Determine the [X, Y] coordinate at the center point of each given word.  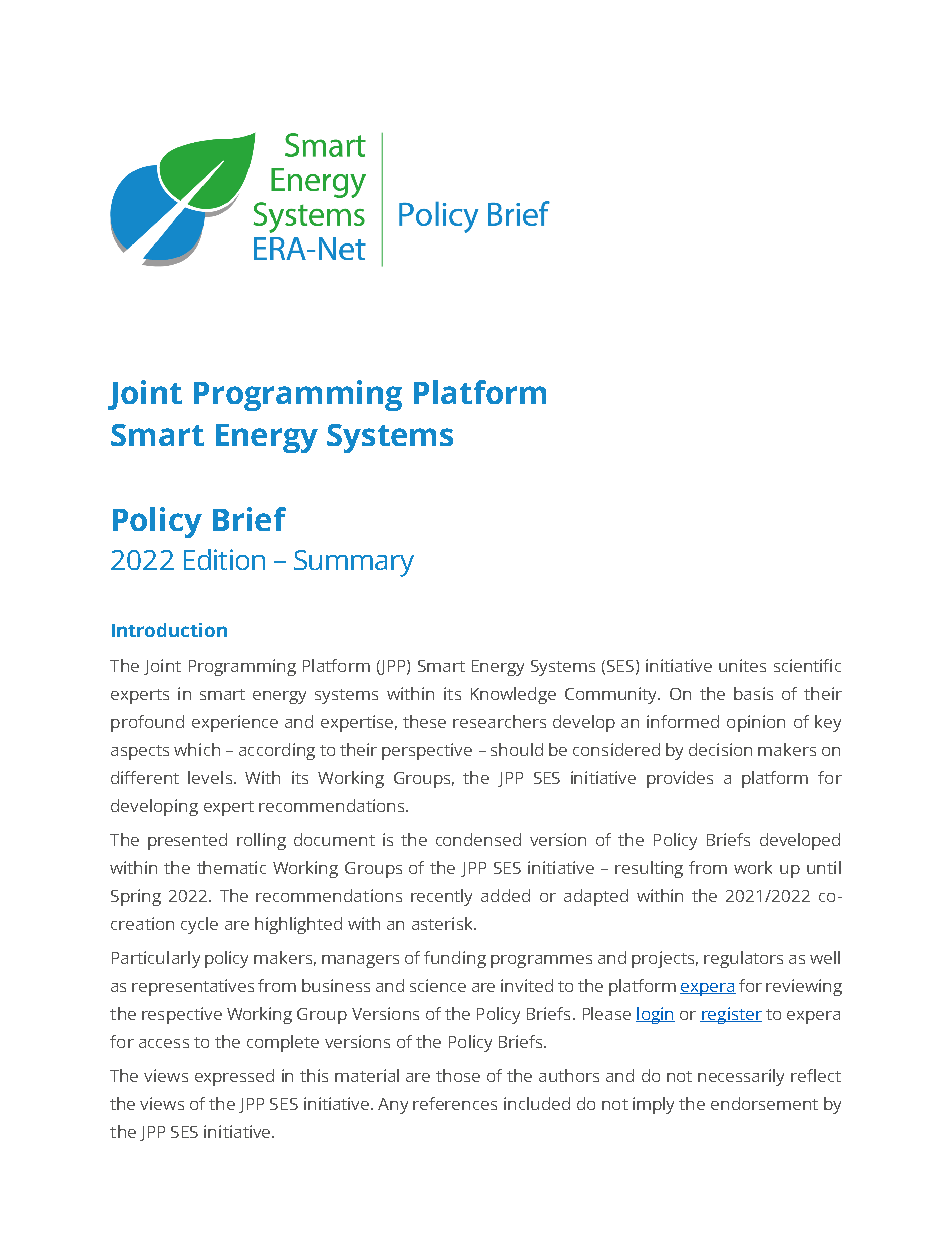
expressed [234, 1077]
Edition [224, 559]
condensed [478, 839]
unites [742, 665]
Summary [354, 563]
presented [187, 841]
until [824, 867]
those [458, 1075]
